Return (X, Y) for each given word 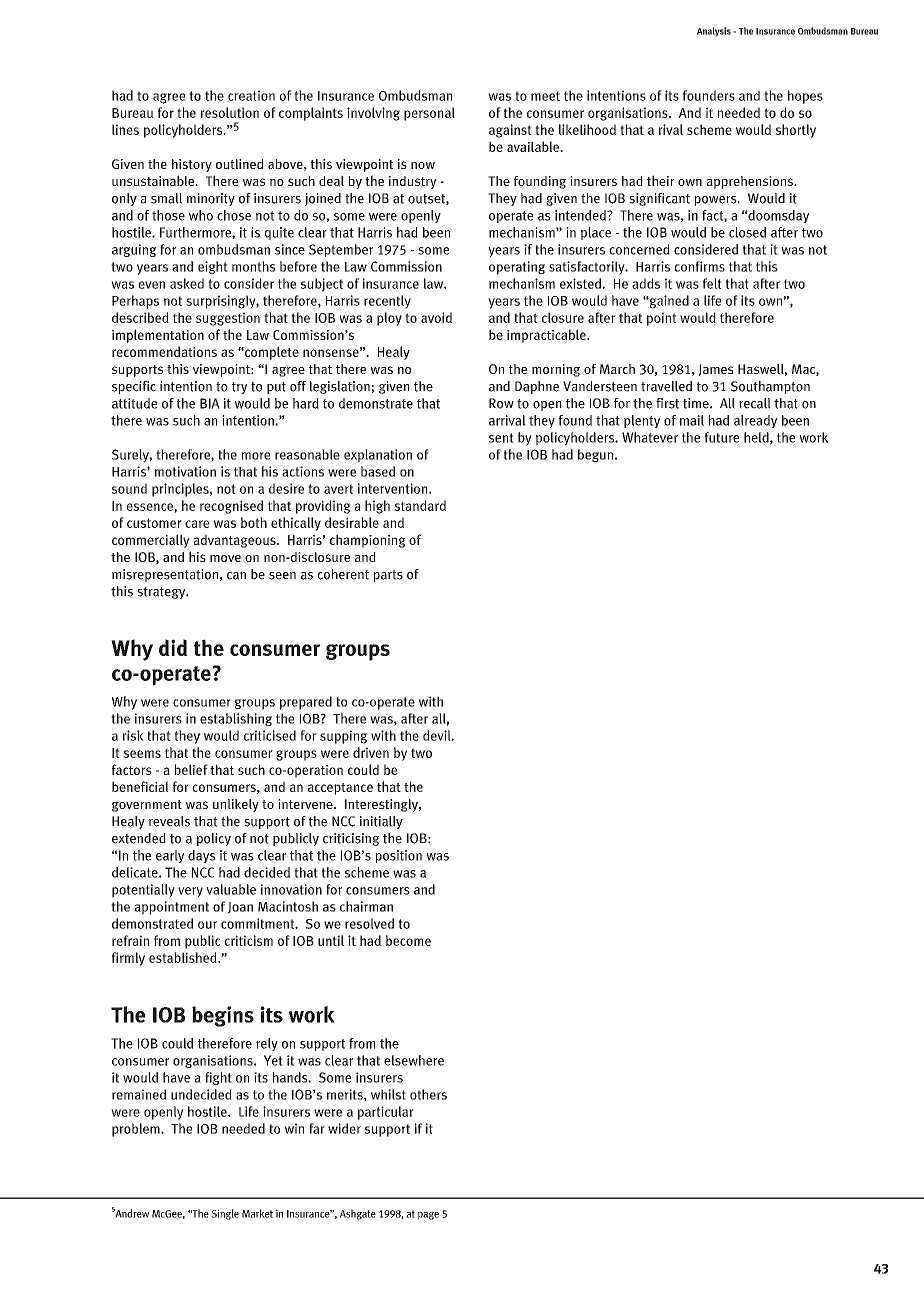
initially (381, 822)
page (428, 1216)
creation (251, 95)
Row (501, 403)
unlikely (236, 805)
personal (429, 114)
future (722, 437)
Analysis (714, 32)
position (398, 856)
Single (225, 1214)
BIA (210, 403)
